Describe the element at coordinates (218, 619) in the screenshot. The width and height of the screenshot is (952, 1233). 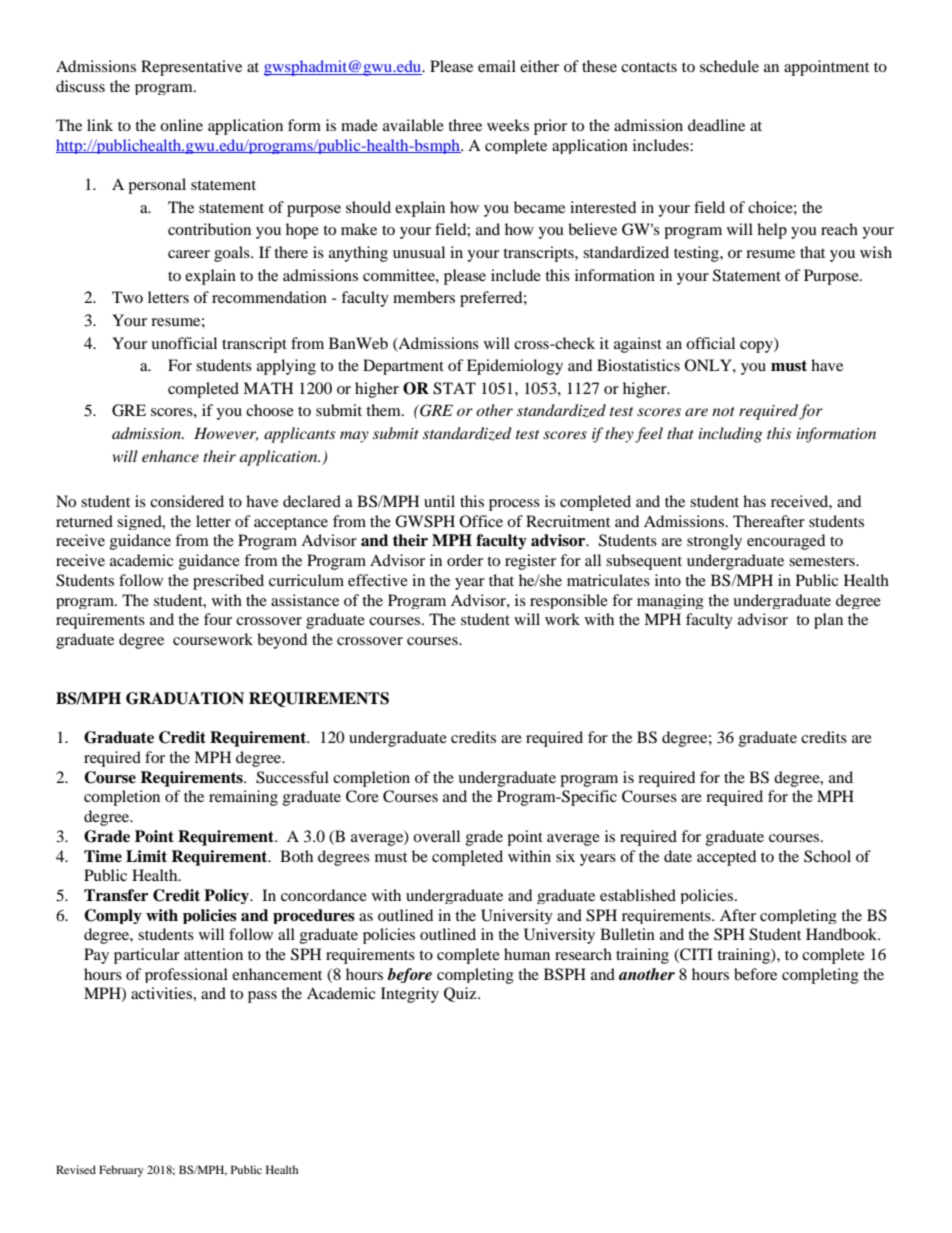
I see `four` at that location.
